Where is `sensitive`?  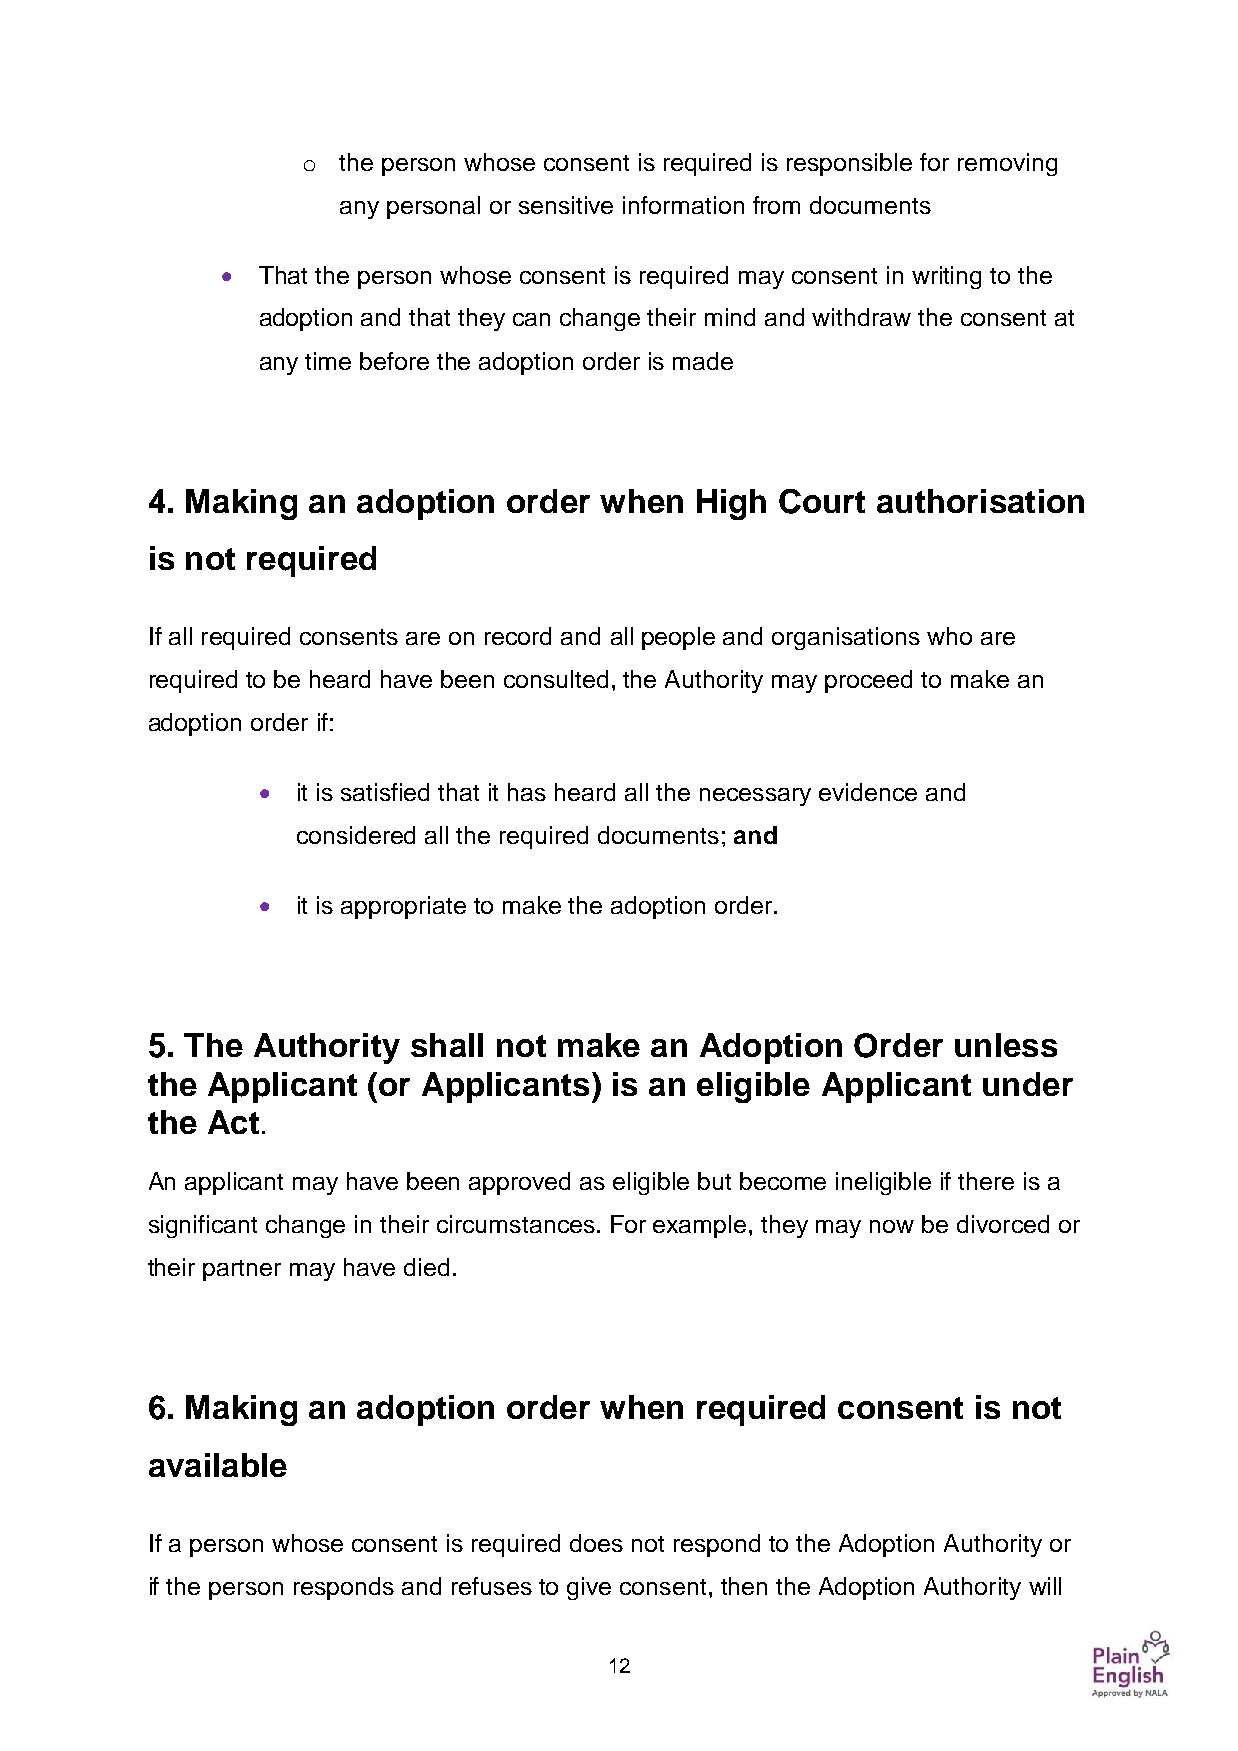
sensitive is located at coordinates (566, 205).
